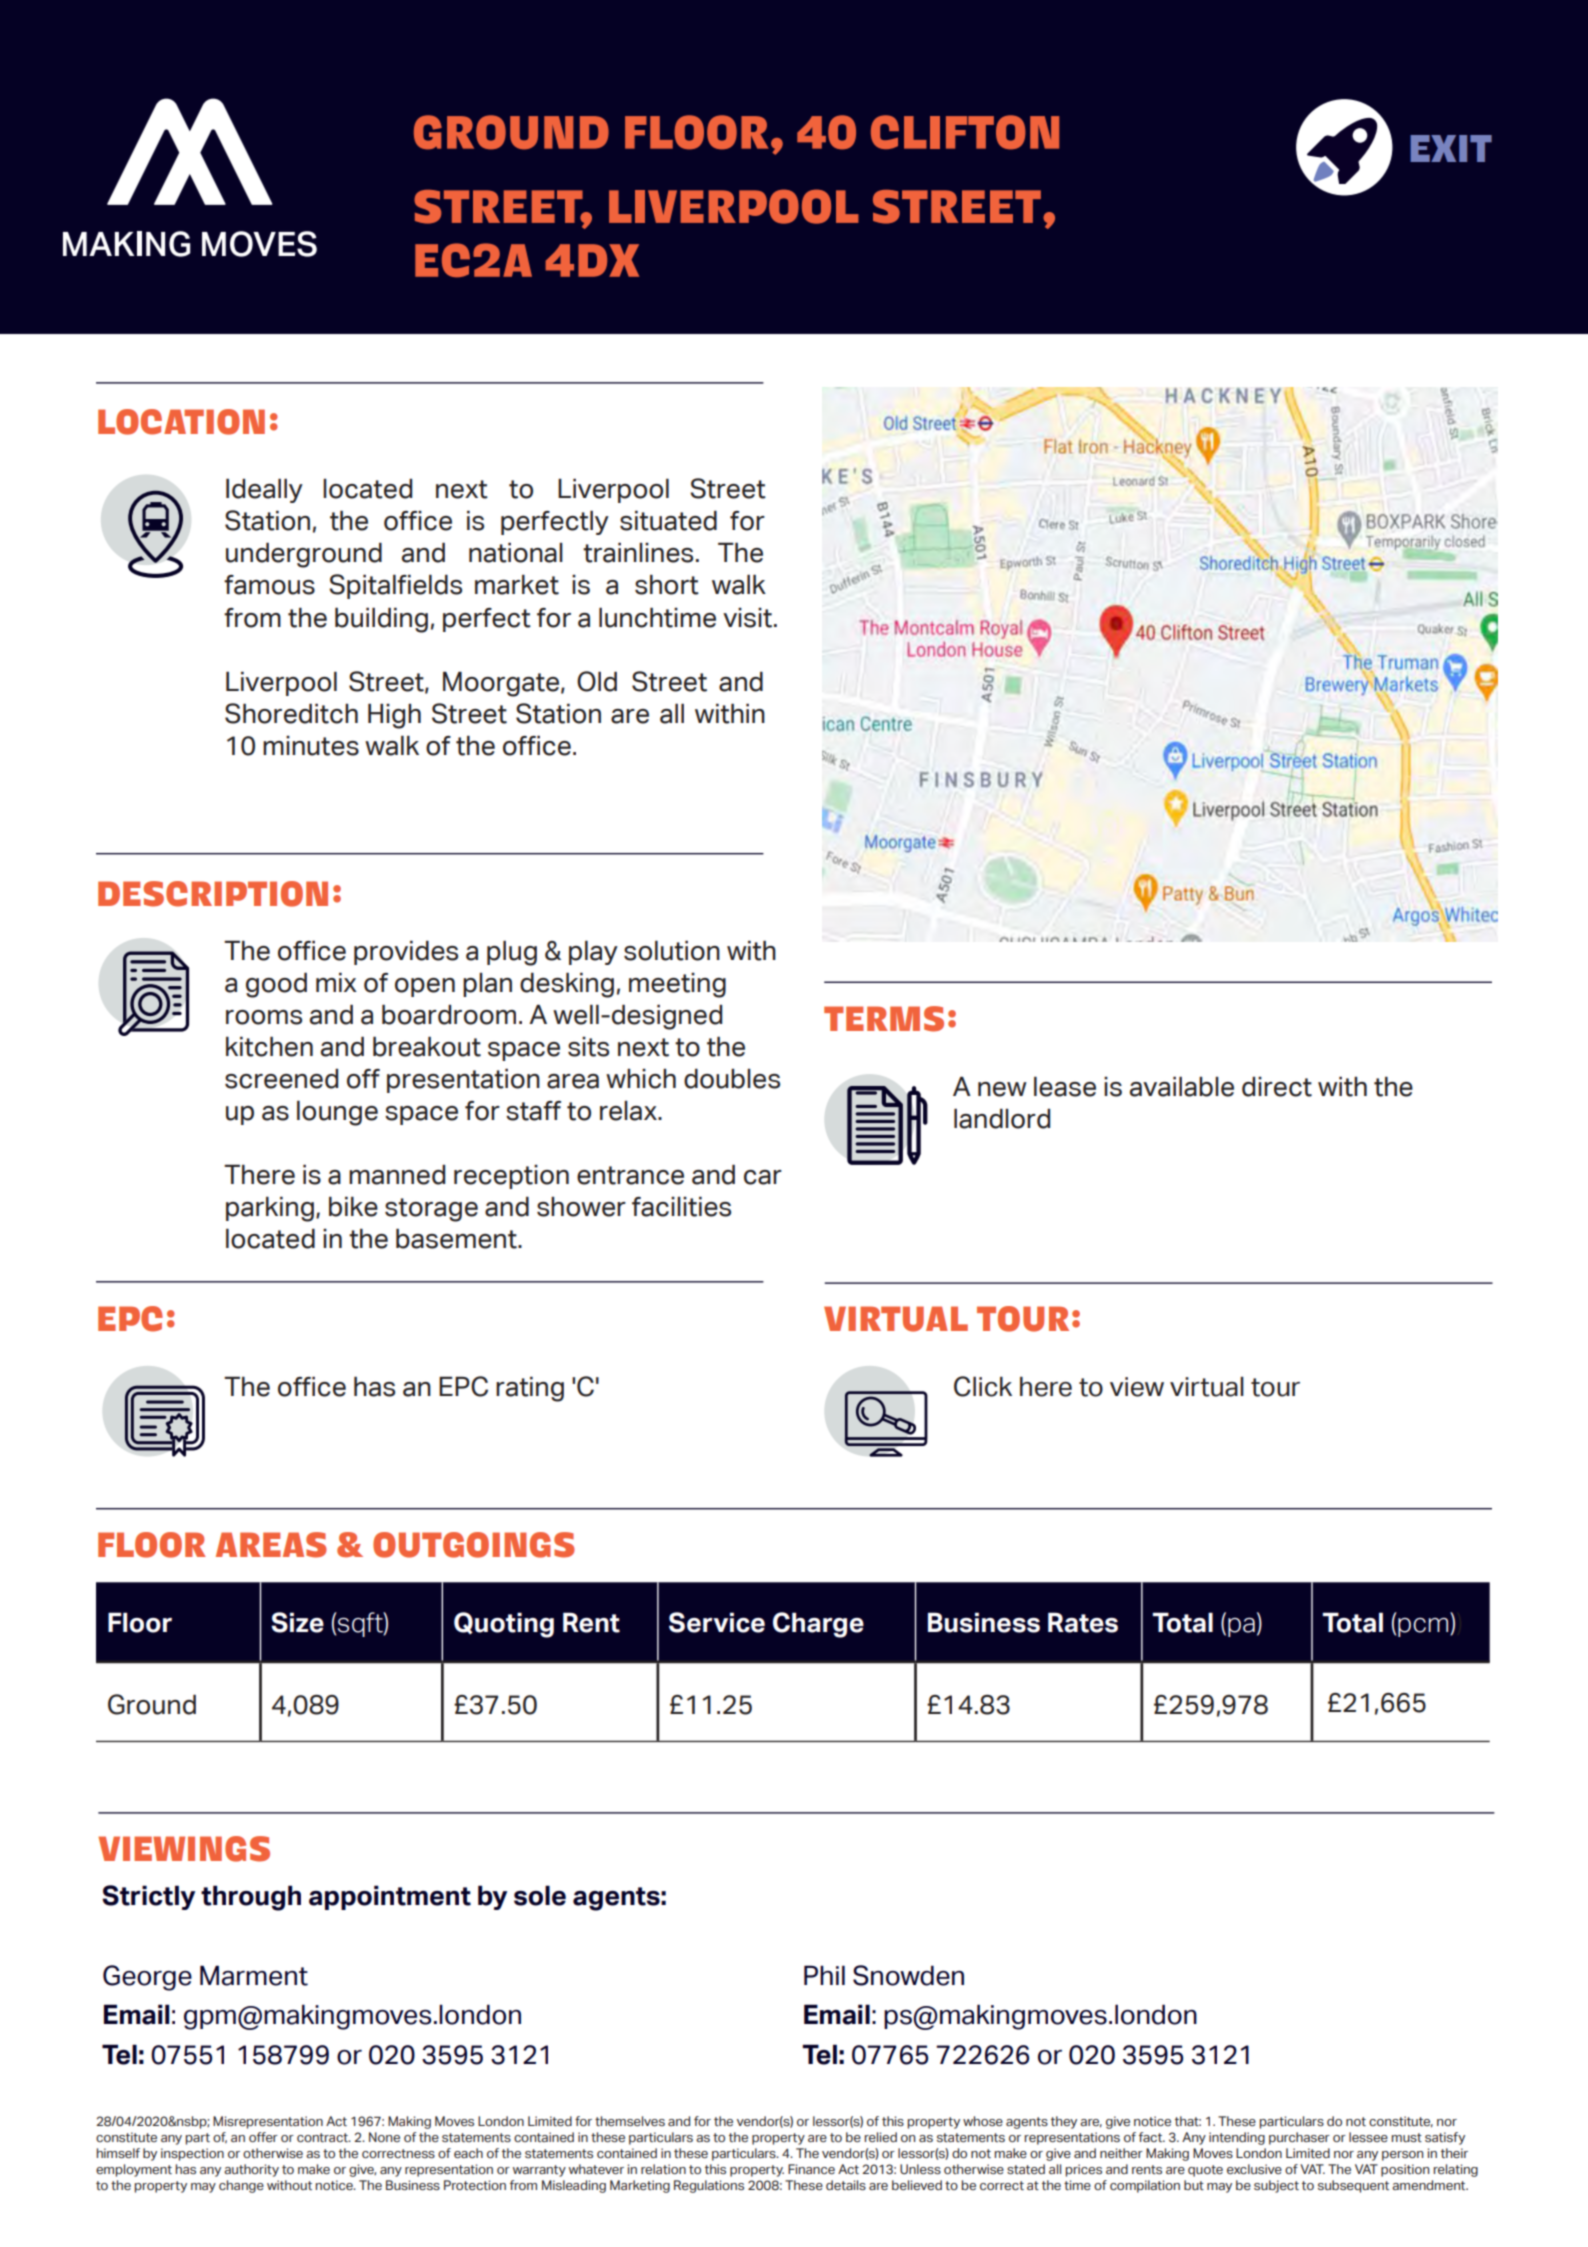  Describe the element at coordinates (1451, 148) in the document. I see `EXIT` at that location.
